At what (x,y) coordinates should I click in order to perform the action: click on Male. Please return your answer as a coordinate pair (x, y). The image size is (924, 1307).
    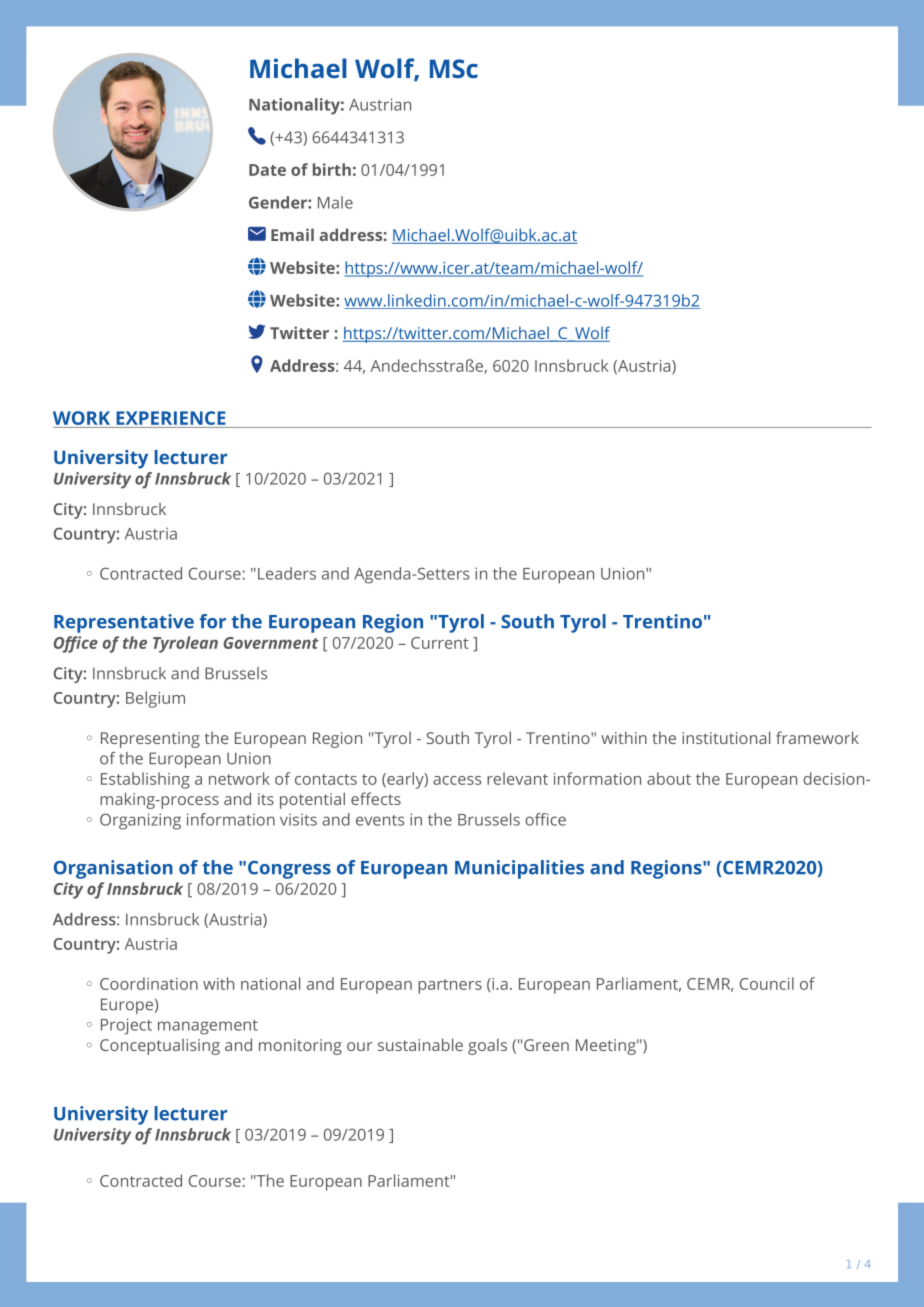
    Looking at the image, I should click on (335, 202).
